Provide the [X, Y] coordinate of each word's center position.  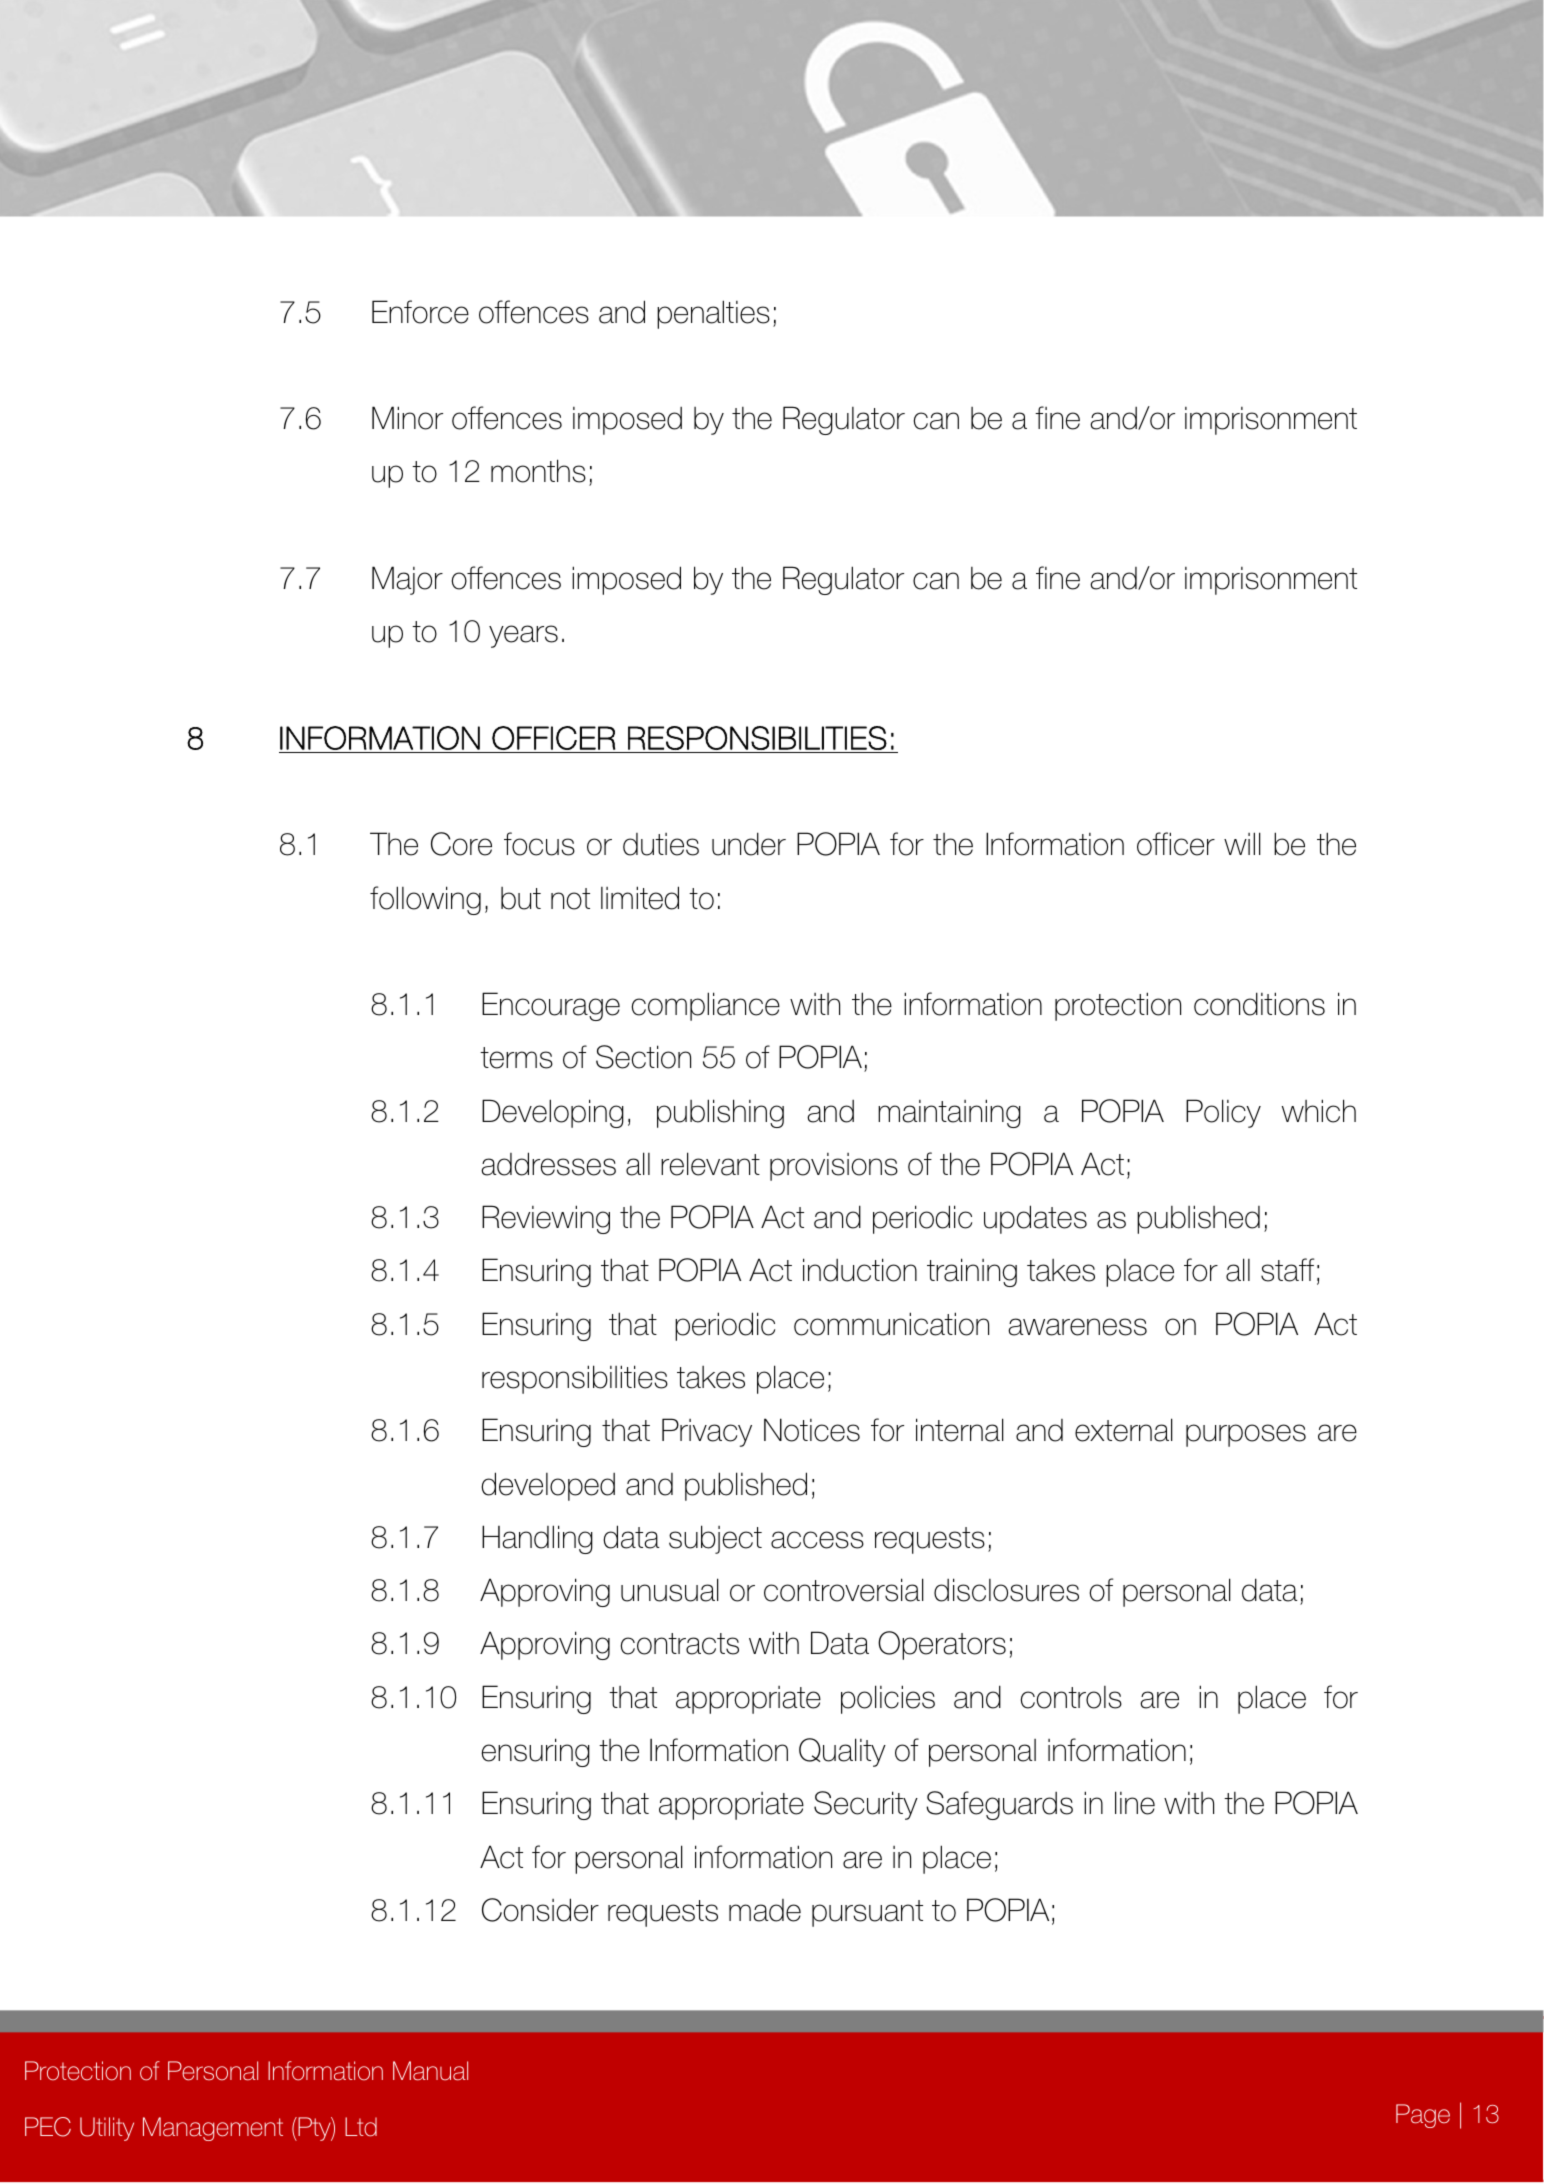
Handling [537, 1539]
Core [461, 844]
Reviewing [546, 1219]
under [749, 844]
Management [213, 2129]
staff [1288, 1270]
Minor [407, 418]
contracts [680, 1644]
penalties [713, 314]
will [1242, 843]
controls [1071, 1697]
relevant [710, 1164]
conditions [1259, 1004]
